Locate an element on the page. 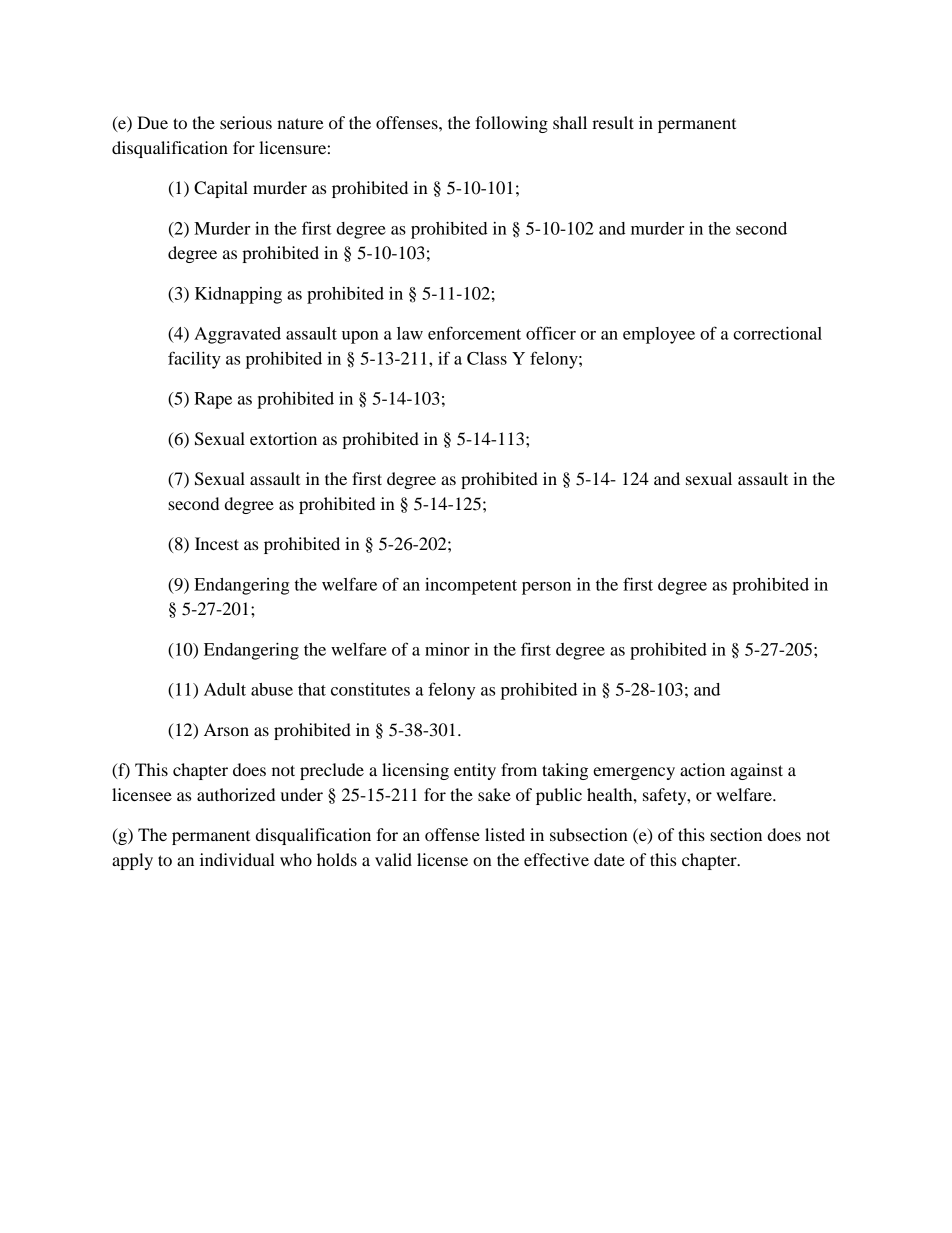 The height and width of the page is (1233, 952). listed is located at coordinates (505, 834).
